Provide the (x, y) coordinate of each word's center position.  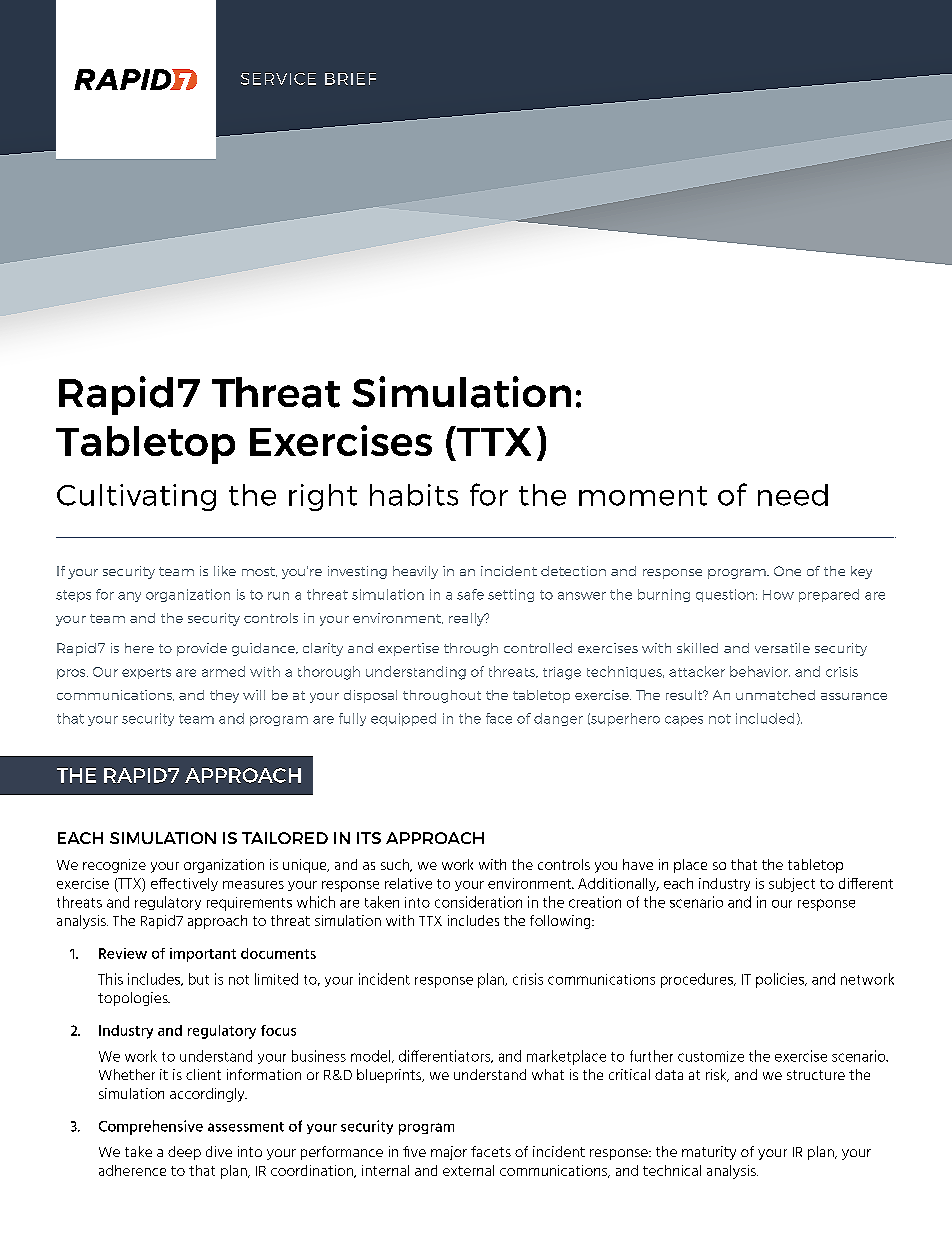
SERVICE (278, 79)
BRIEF (350, 79)
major (449, 1153)
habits (414, 495)
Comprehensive (151, 1127)
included (765, 718)
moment (643, 496)
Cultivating (136, 497)
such (396, 865)
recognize (114, 866)
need (793, 495)
